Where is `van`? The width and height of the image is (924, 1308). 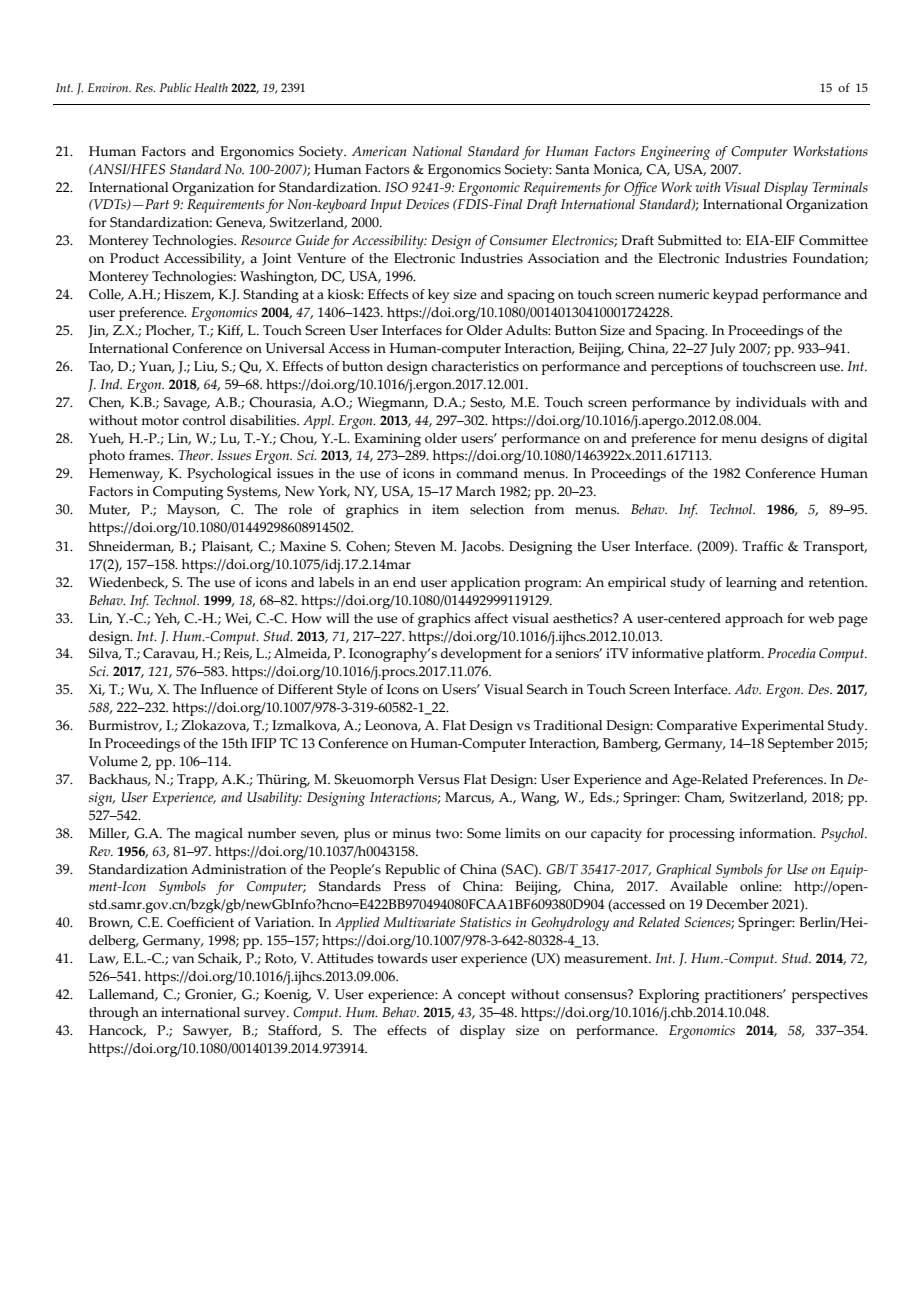 van is located at coordinates (183, 959).
